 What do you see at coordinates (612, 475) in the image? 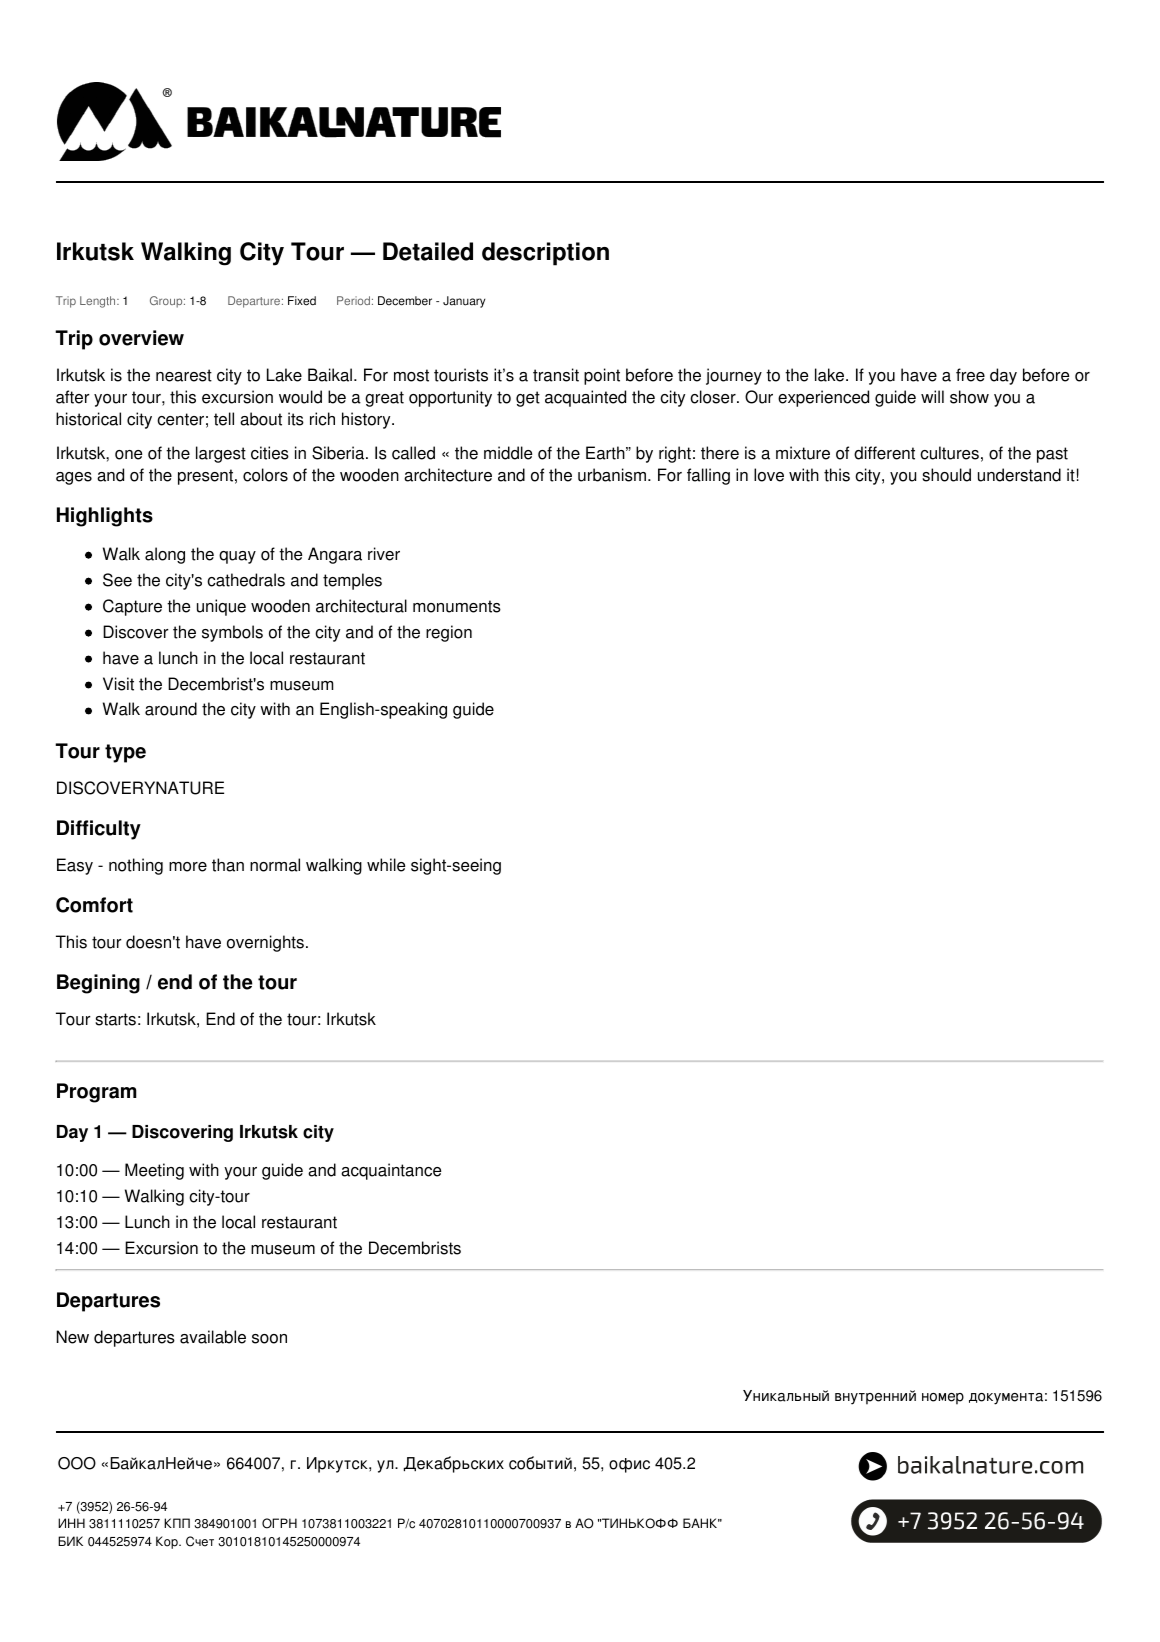
I see `urbanism` at bounding box center [612, 475].
